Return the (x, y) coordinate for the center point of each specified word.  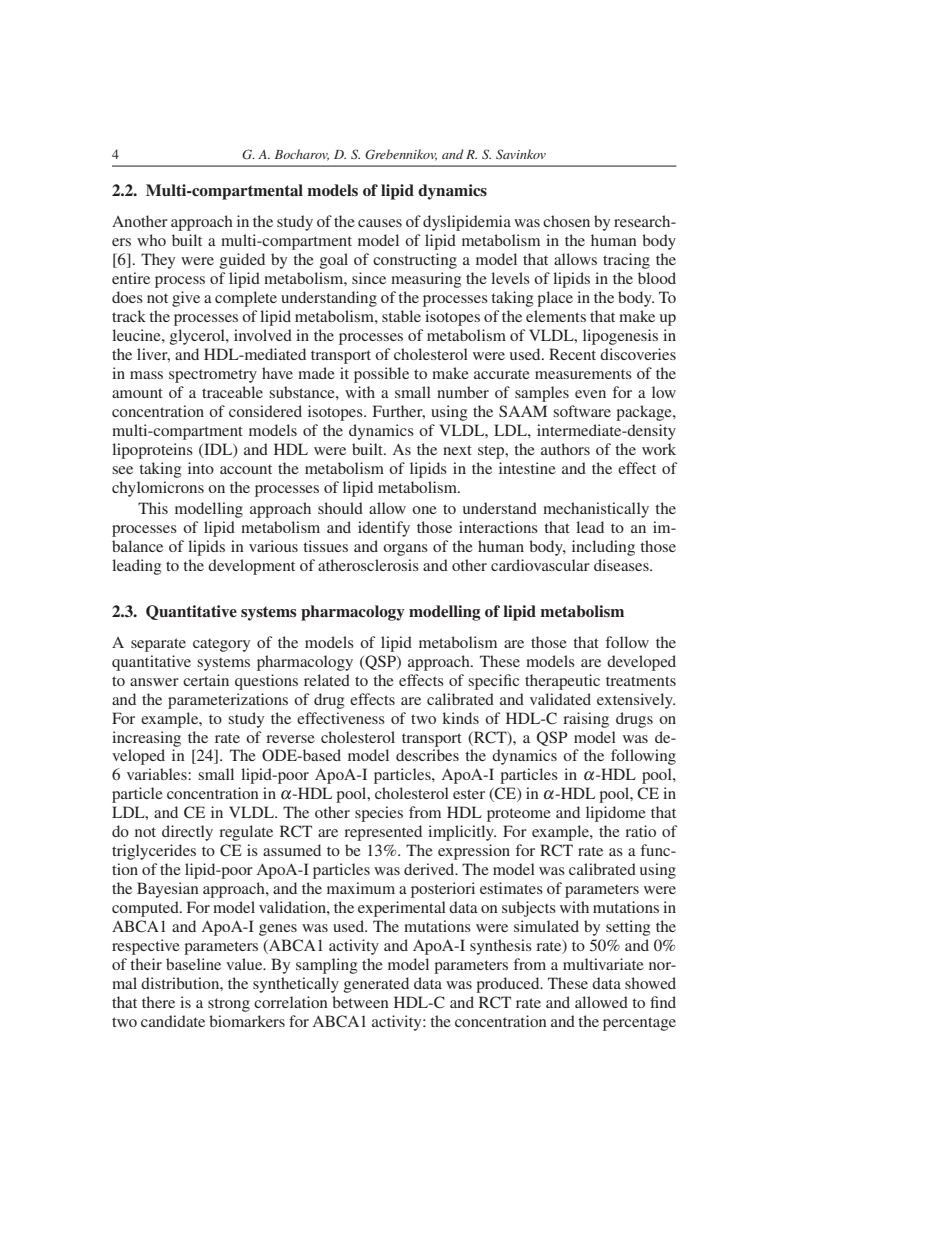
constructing (415, 261)
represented (383, 833)
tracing (626, 261)
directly (187, 833)
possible (381, 375)
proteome (519, 815)
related (327, 680)
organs (405, 550)
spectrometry (213, 376)
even (590, 394)
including (603, 548)
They (158, 261)
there (158, 1002)
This (153, 508)
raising (586, 720)
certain (206, 680)
